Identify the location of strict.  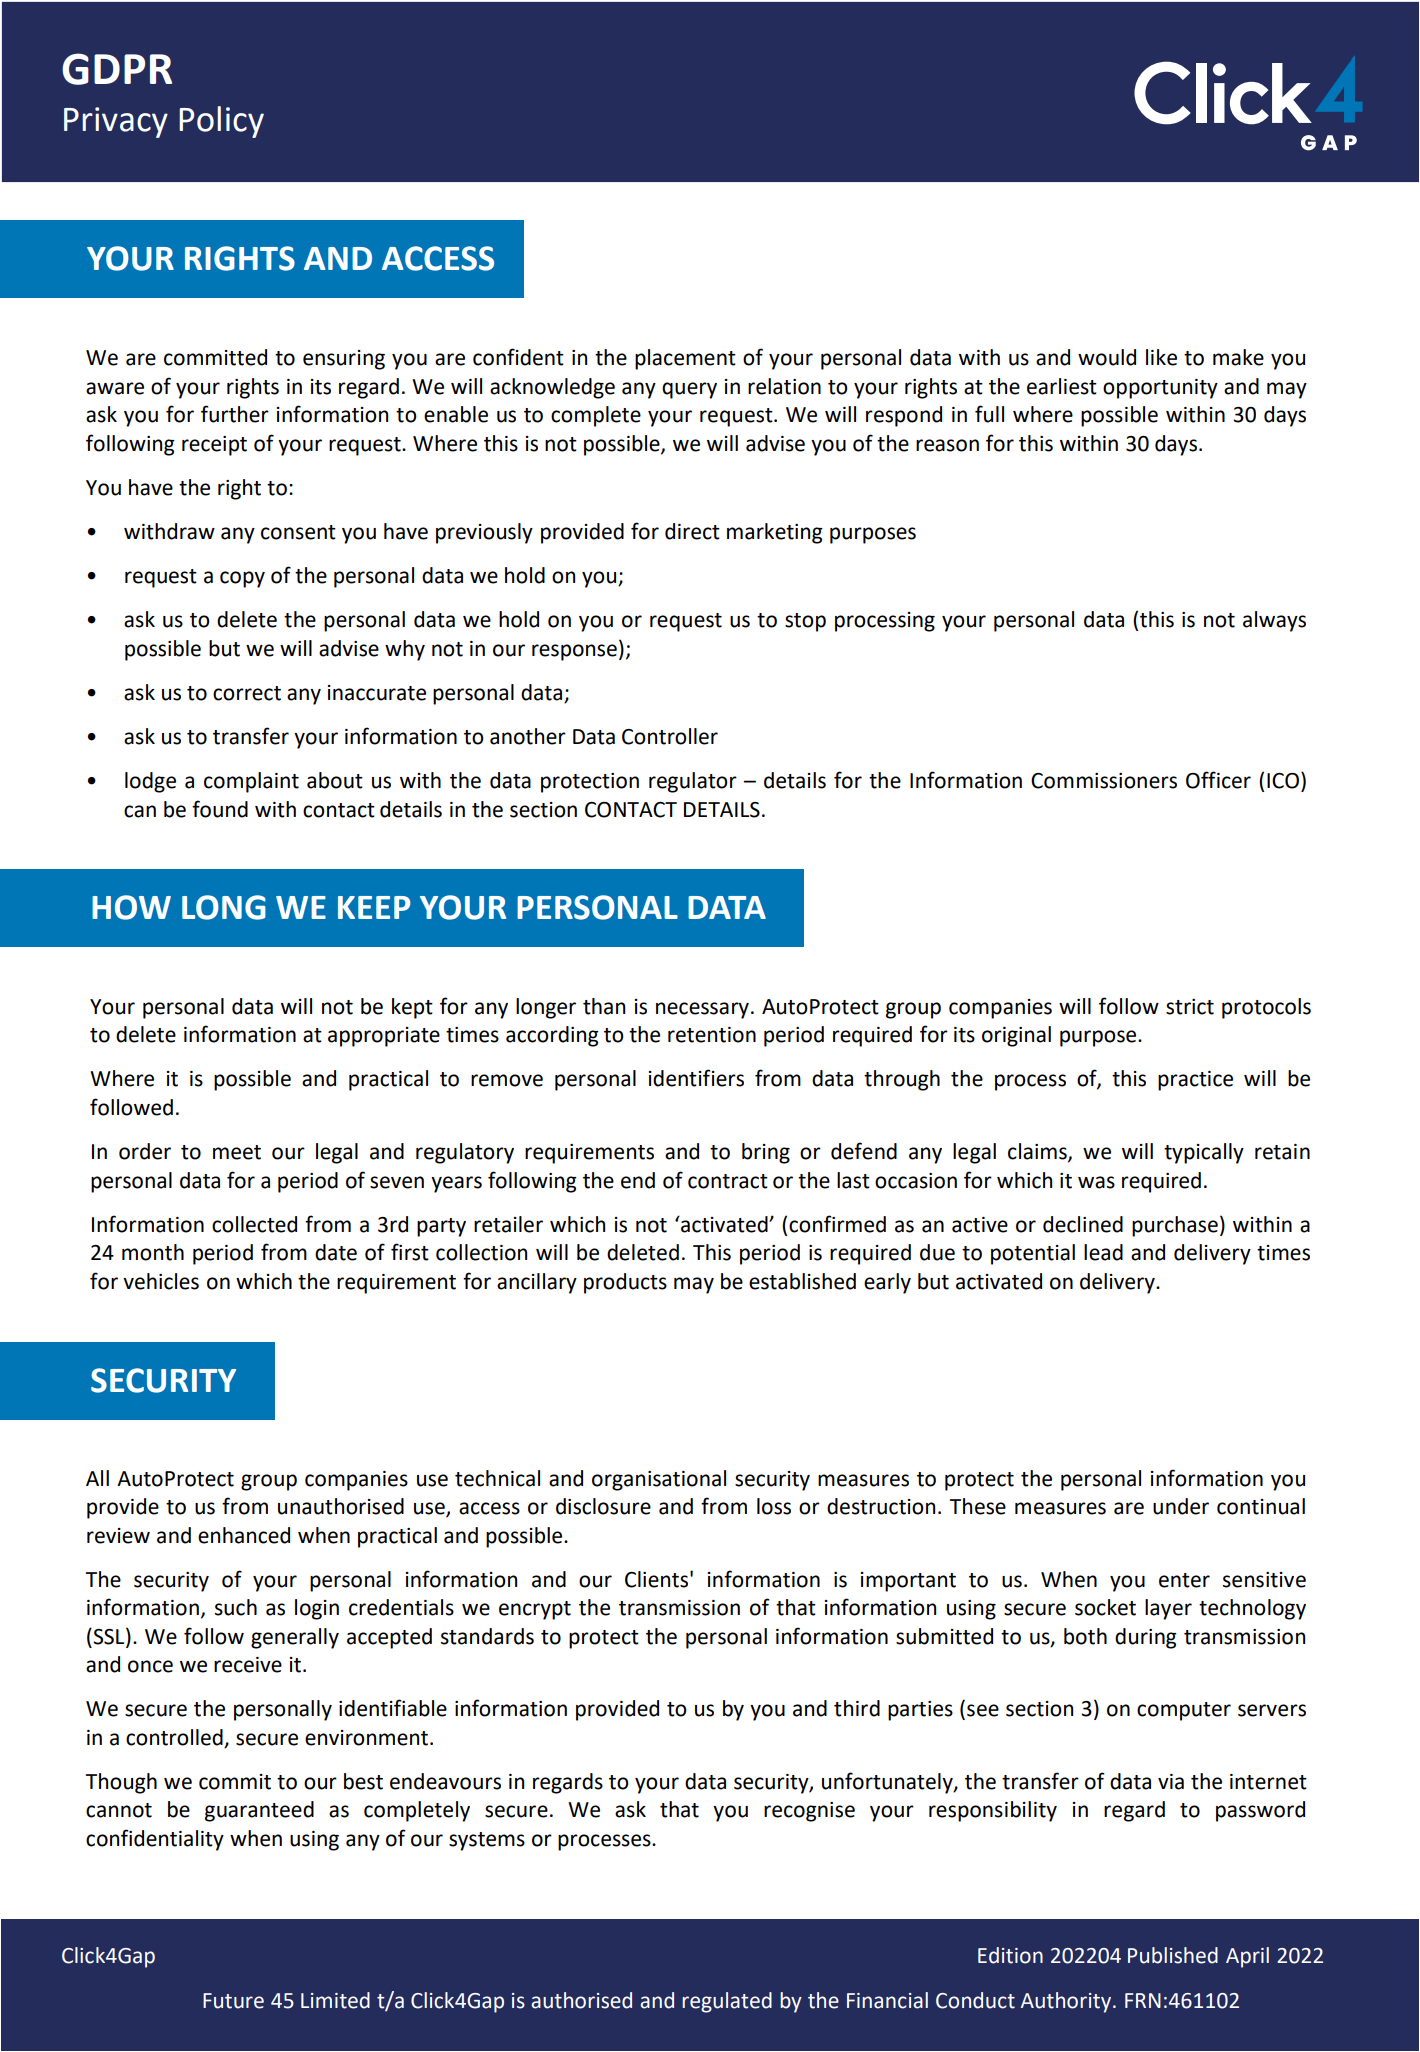
(1190, 1007).
